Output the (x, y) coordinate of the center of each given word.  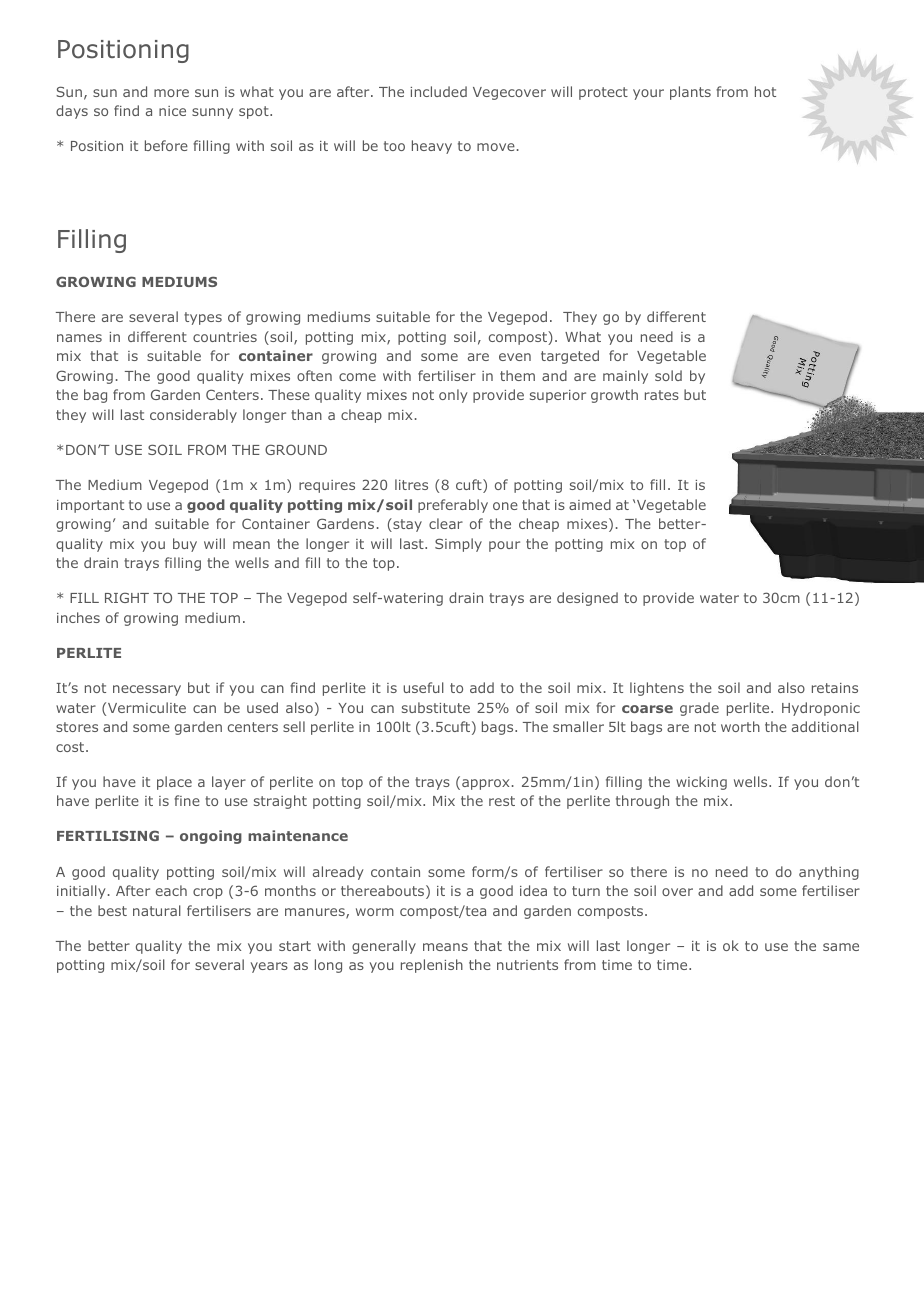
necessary (147, 690)
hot (765, 91)
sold (668, 375)
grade (699, 709)
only (453, 396)
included (438, 91)
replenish (432, 966)
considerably (193, 416)
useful (423, 687)
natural (157, 910)
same (841, 947)
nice (172, 111)
